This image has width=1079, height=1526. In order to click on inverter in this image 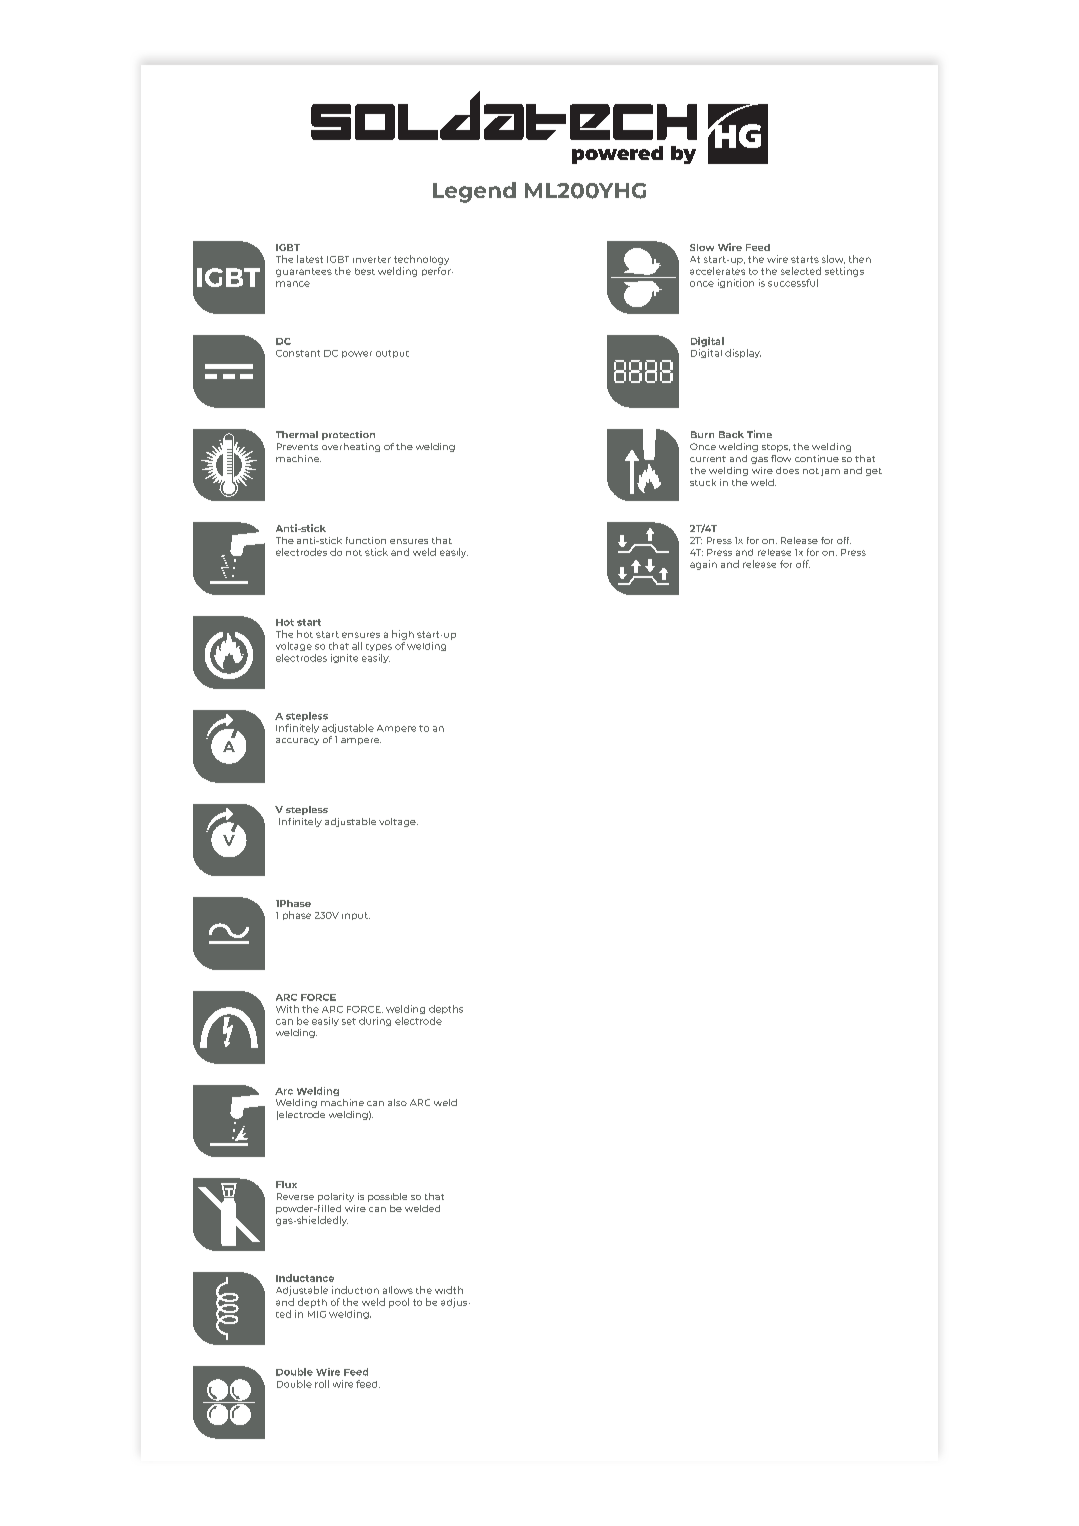, I will do `click(372, 259)`.
